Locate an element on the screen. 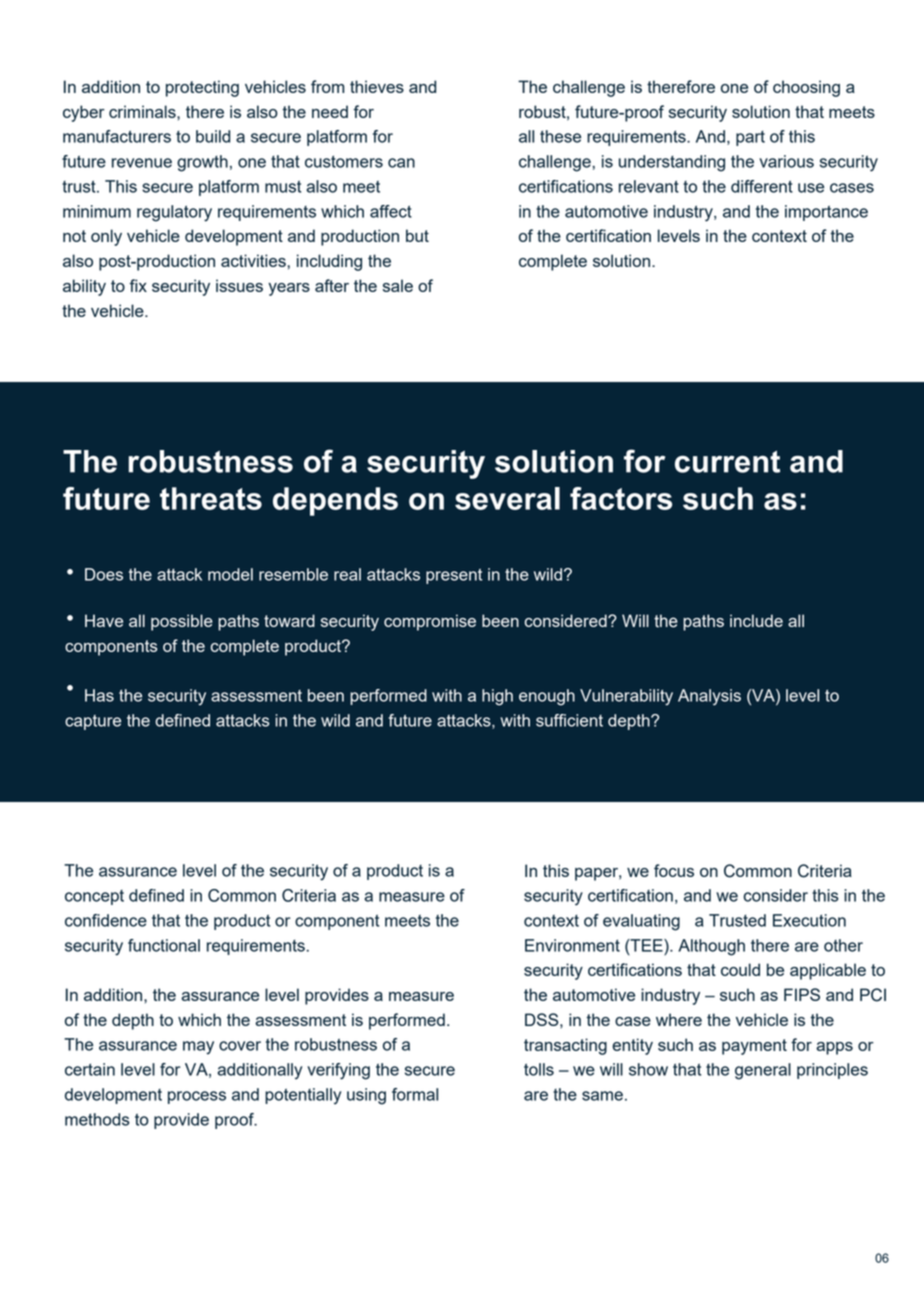  formal is located at coordinates (415, 1094).
